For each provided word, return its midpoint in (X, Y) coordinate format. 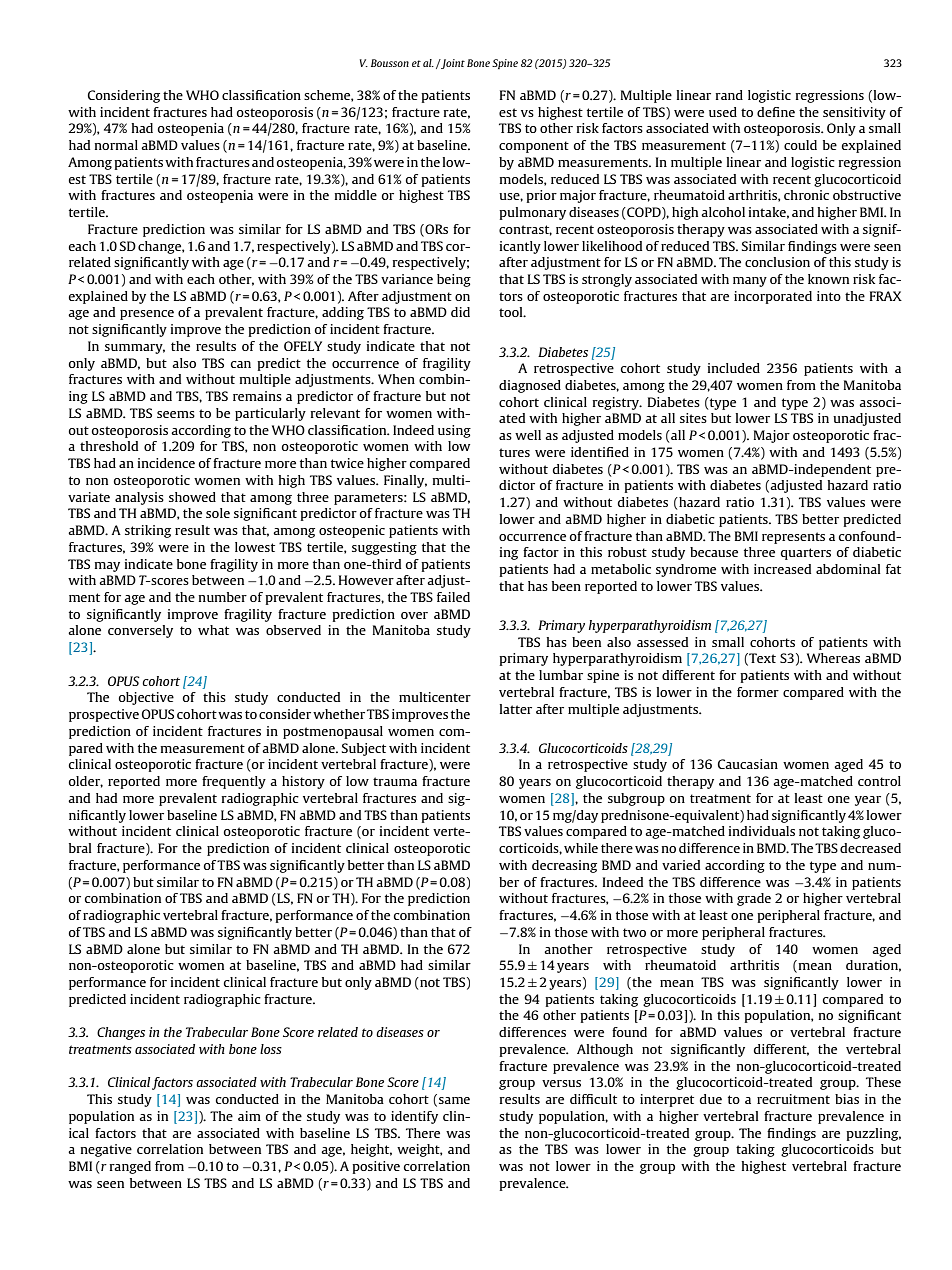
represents (793, 538)
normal (116, 145)
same (454, 1100)
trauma (395, 781)
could (800, 145)
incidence (166, 463)
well (528, 435)
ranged (130, 1167)
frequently (234, 782)
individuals (762, 831)
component (534, 147)
